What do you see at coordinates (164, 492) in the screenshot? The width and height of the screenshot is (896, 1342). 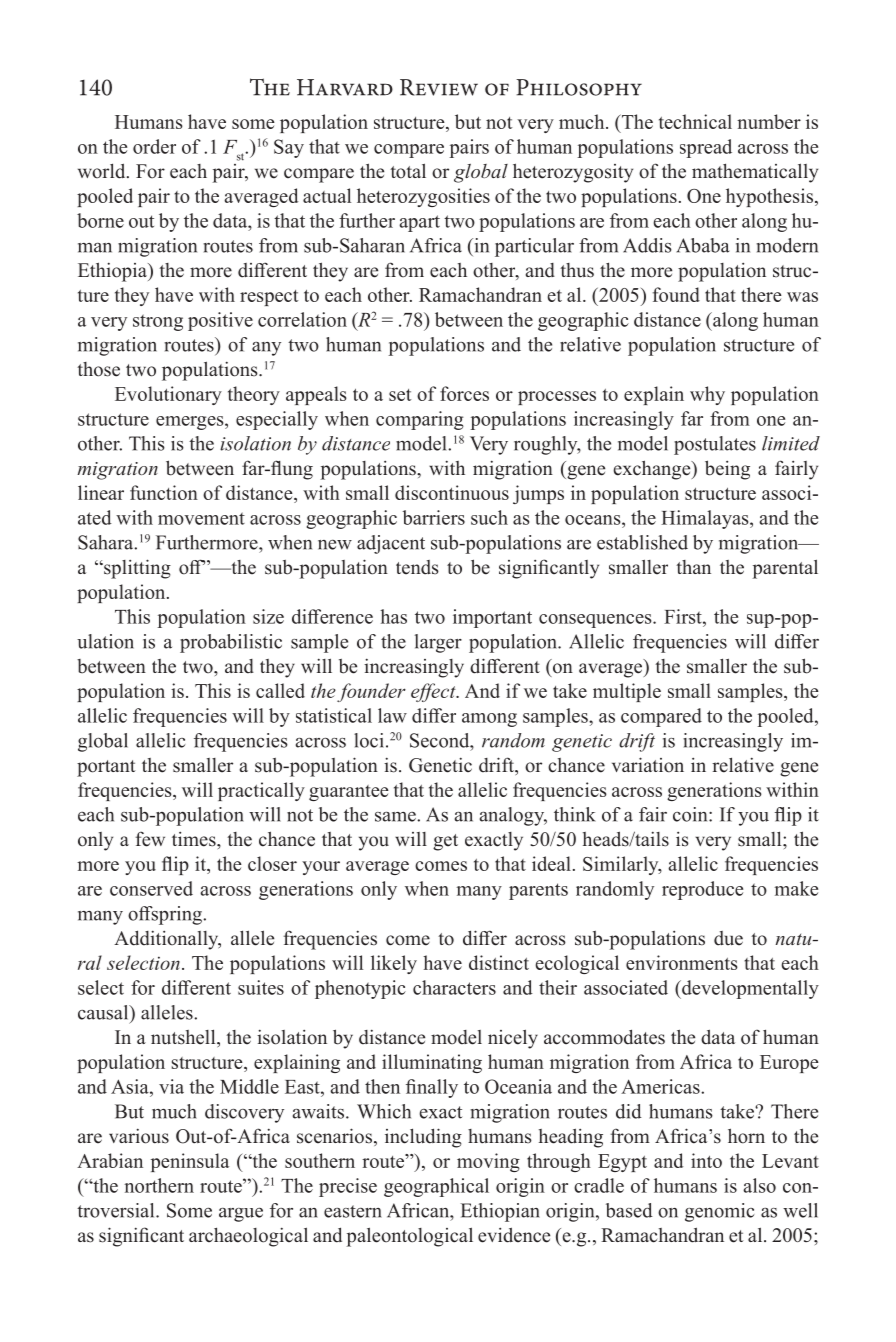 I see `function` at bounding box center [164, 492].
